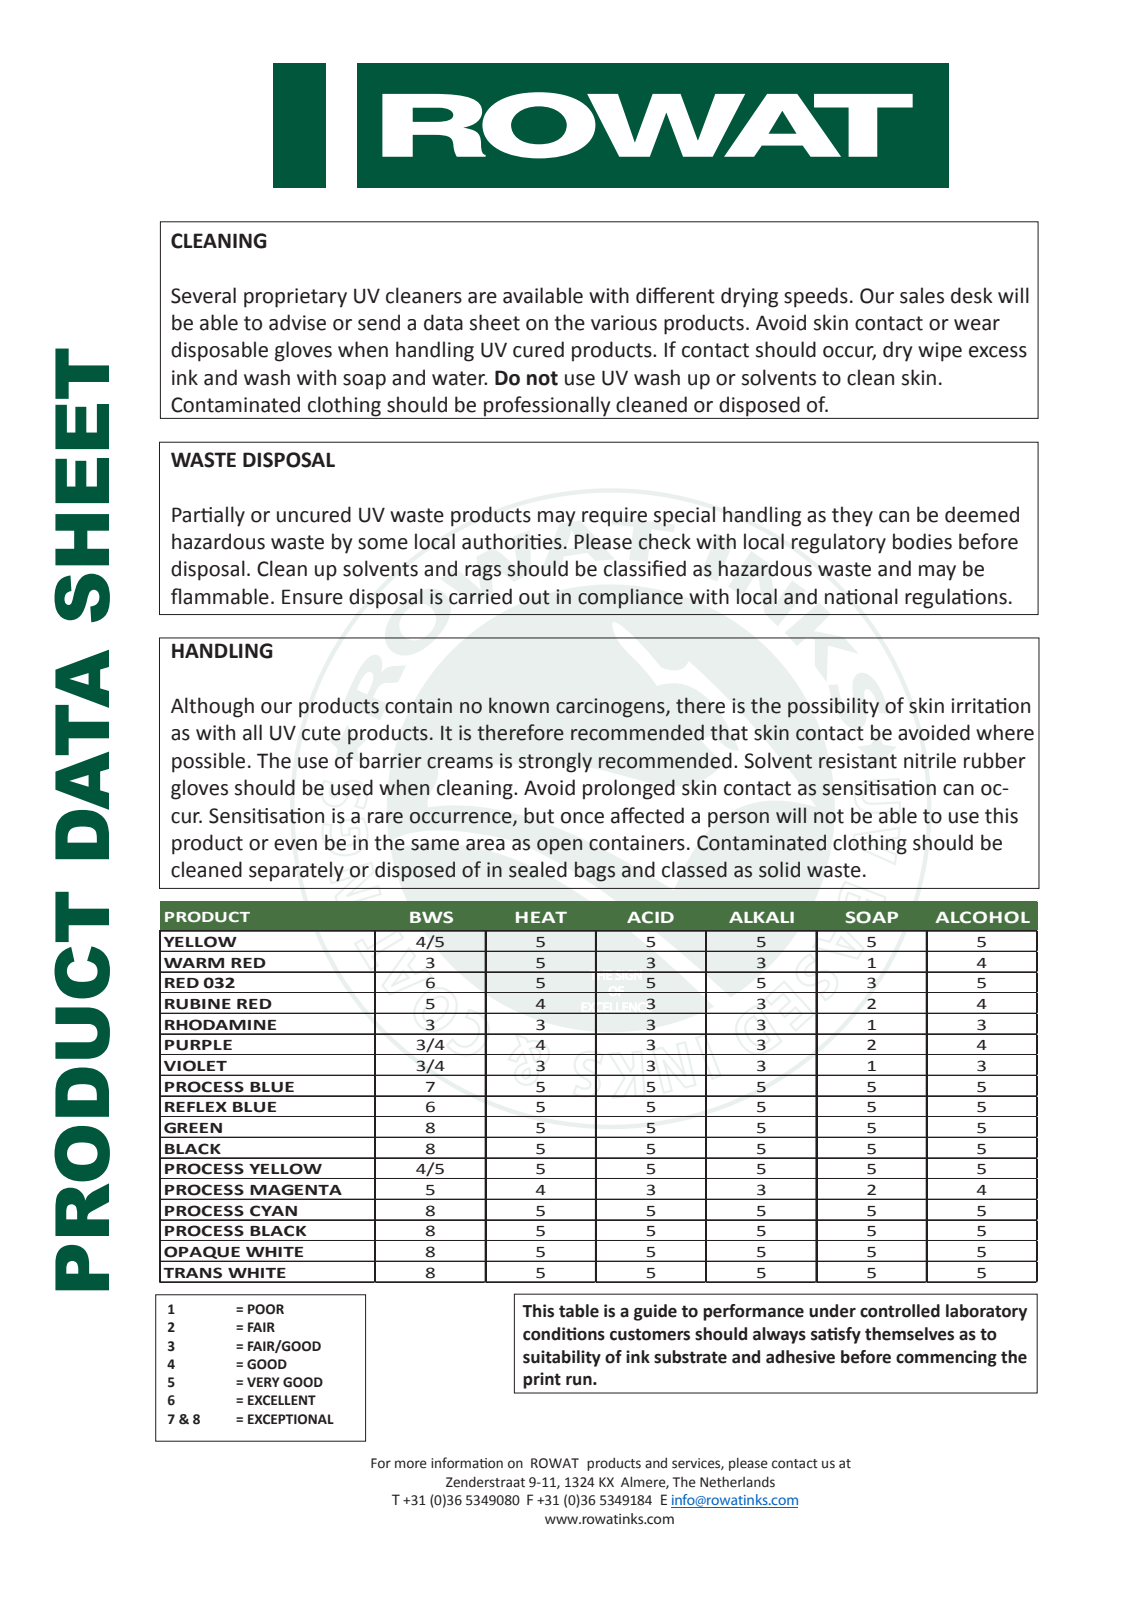 Image resolution: width=1132 pixels, height=1600 pixels. I want to click on VIOLET, so click(195, 1066).
